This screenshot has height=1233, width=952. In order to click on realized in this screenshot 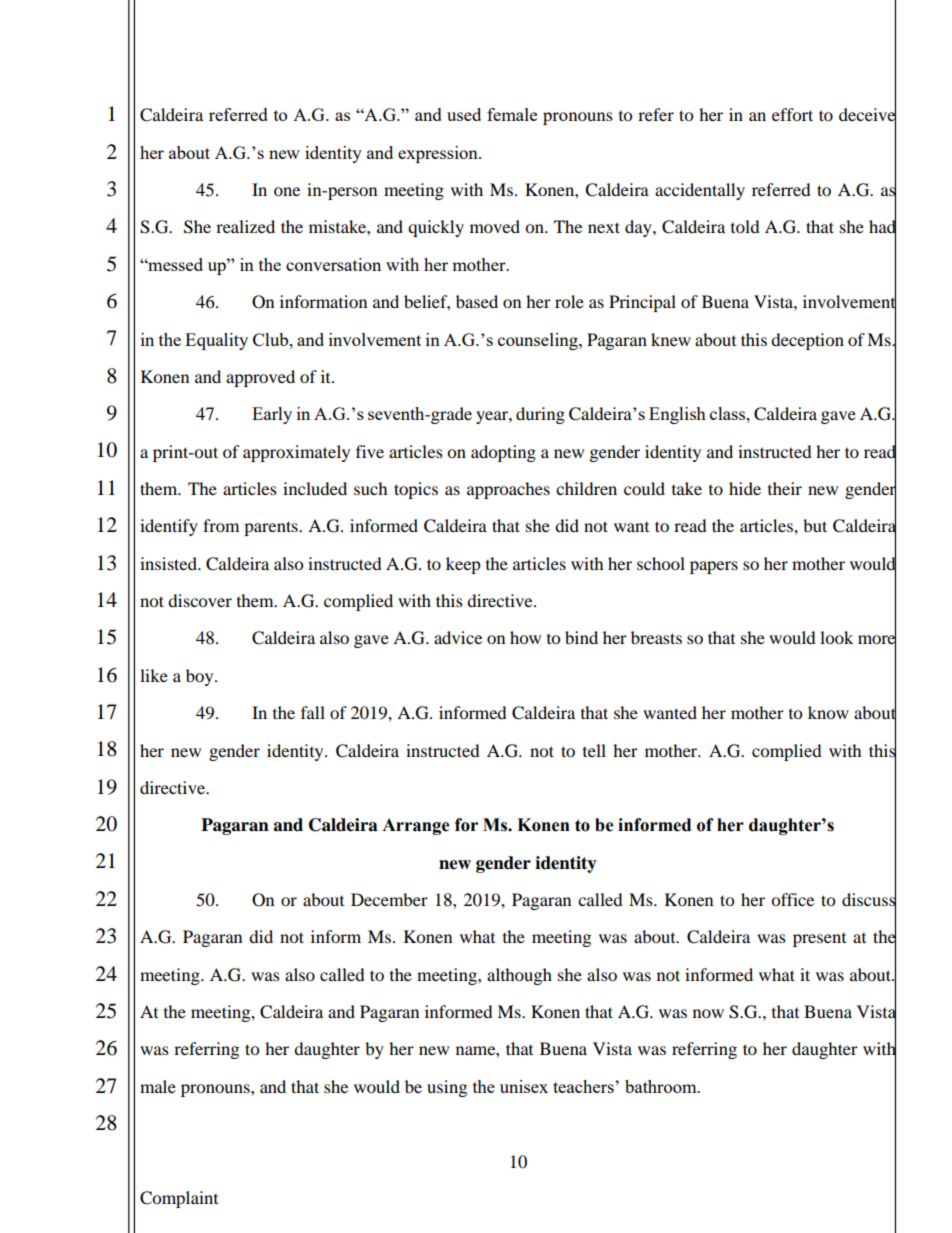, I will do `click(245, 226)`.
